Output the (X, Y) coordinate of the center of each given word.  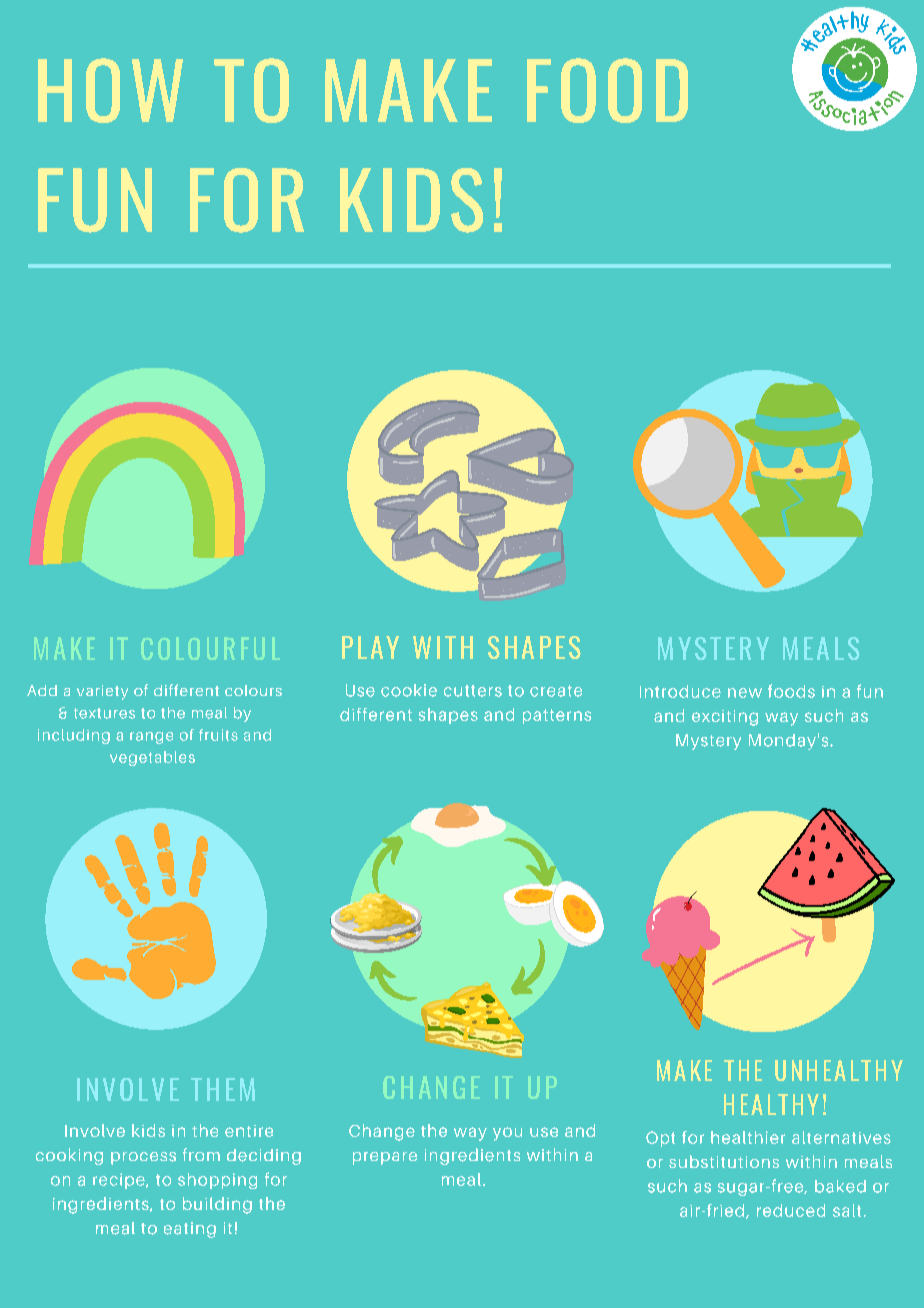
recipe (120, 1181)
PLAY (370, 647)
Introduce (680, 691)
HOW (110, 90)
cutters (473, 691)
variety (102, 692)
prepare (385, 1158)
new (745, 693)
